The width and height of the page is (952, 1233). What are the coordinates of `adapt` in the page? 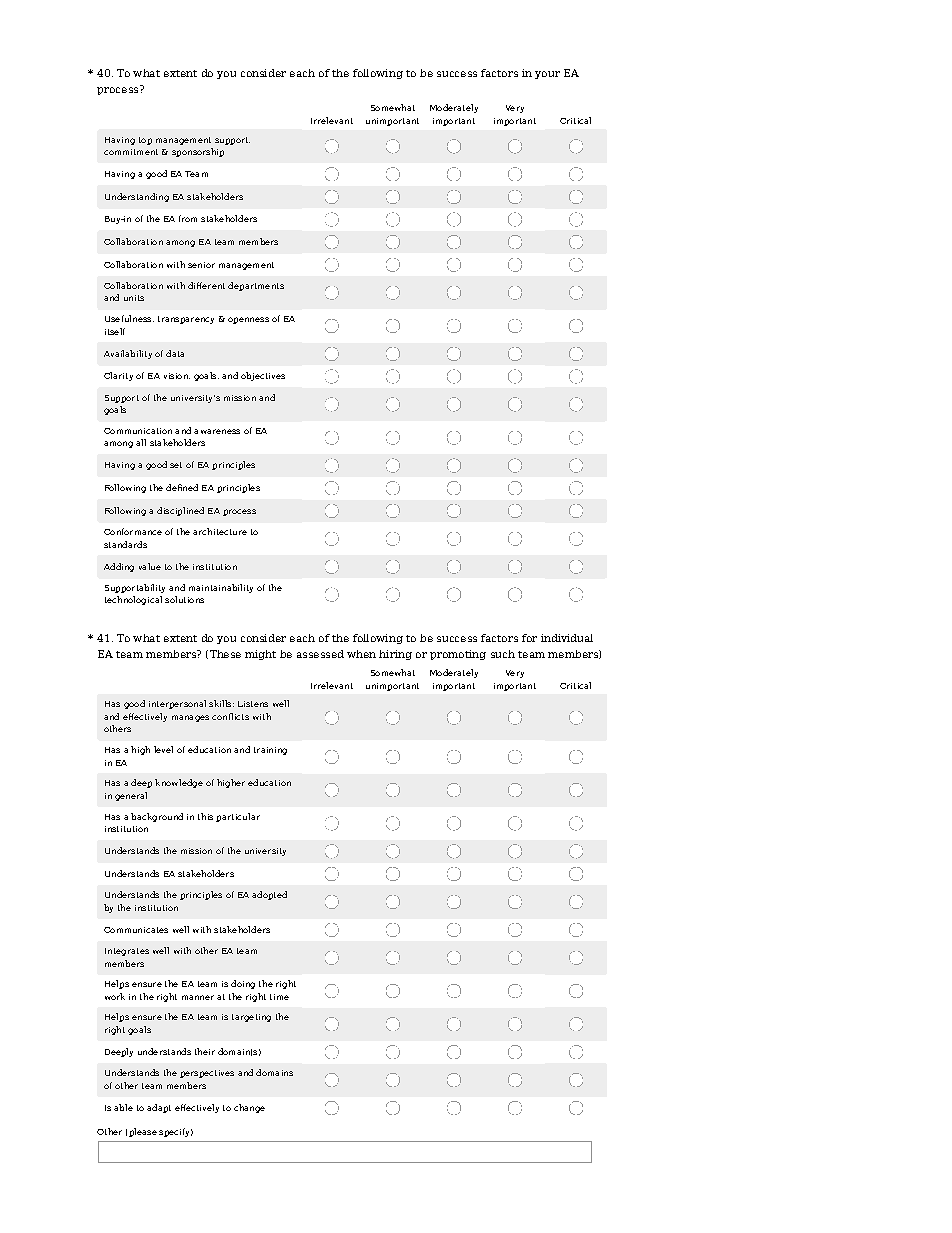 It's located at (159, 1108).
